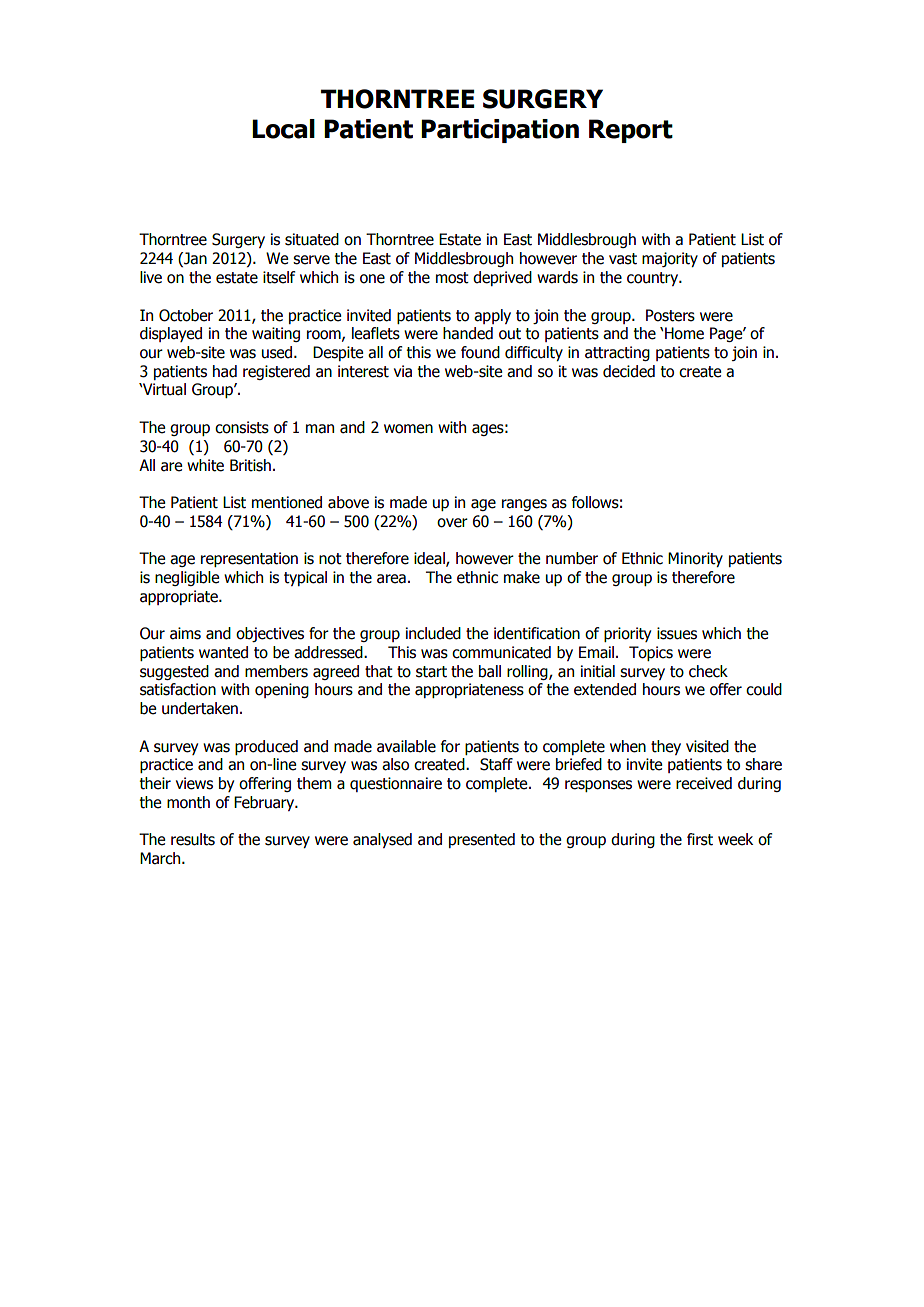 The height and width of the image is (1307, 924). I want to click on Participation, so click(500, 131).
